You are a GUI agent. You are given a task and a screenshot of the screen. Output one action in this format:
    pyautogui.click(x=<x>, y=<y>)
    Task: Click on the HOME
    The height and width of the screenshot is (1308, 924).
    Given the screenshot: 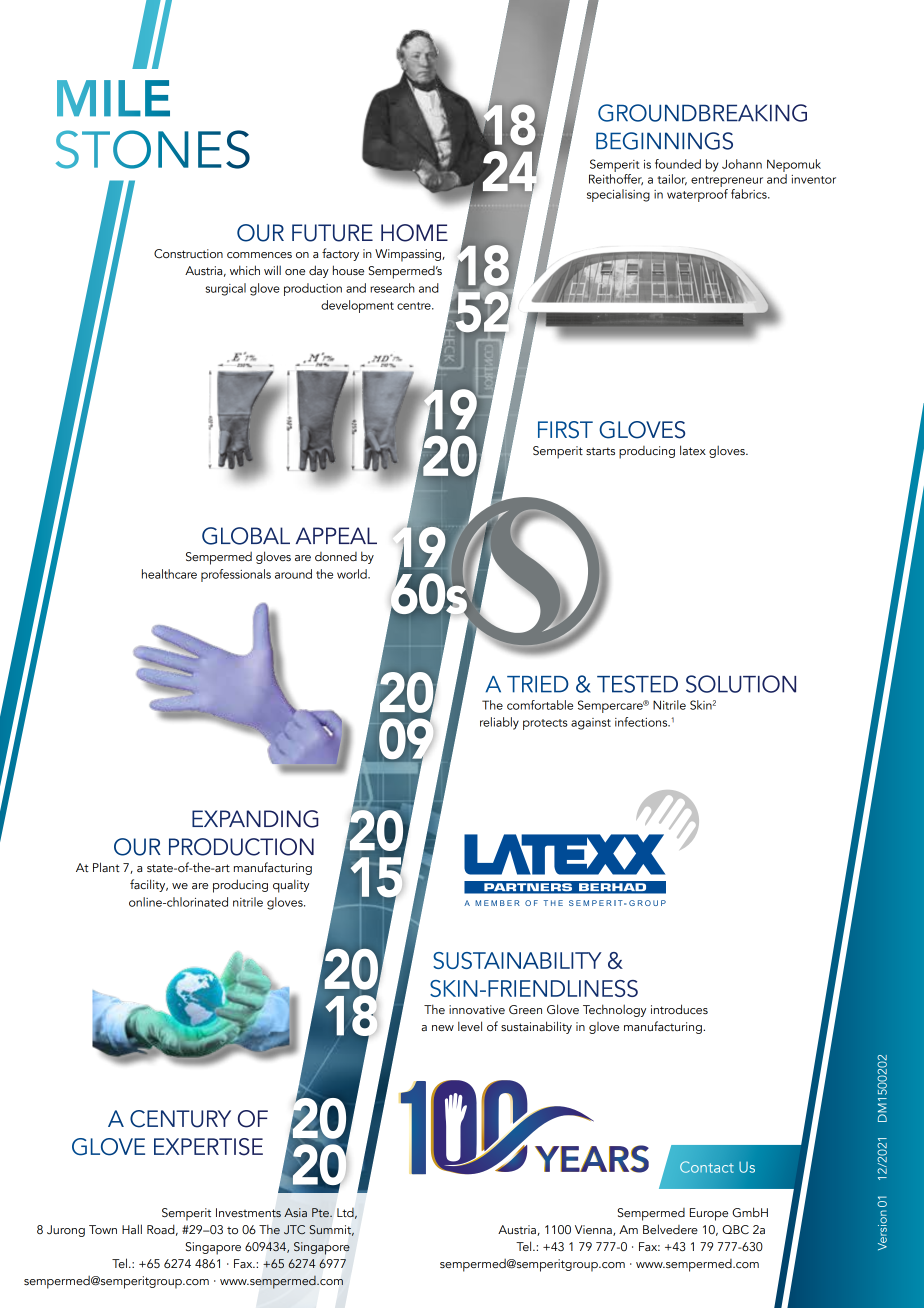 What is the action you would take?
    pyautogui.click(x=414, y=233)
